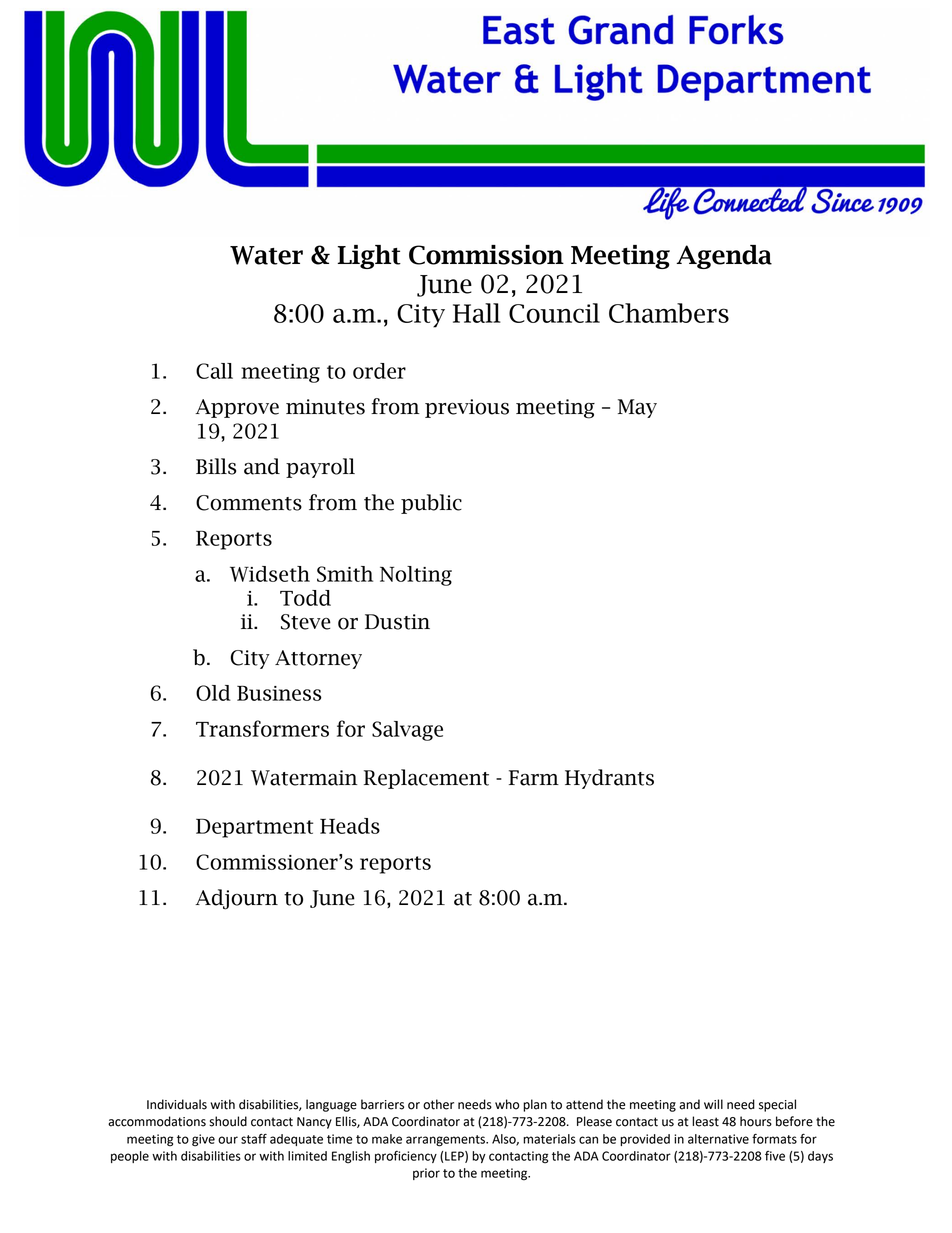 This screenshot has height=1233, width=952. I want to click on Agenda, so click(724, 257).
